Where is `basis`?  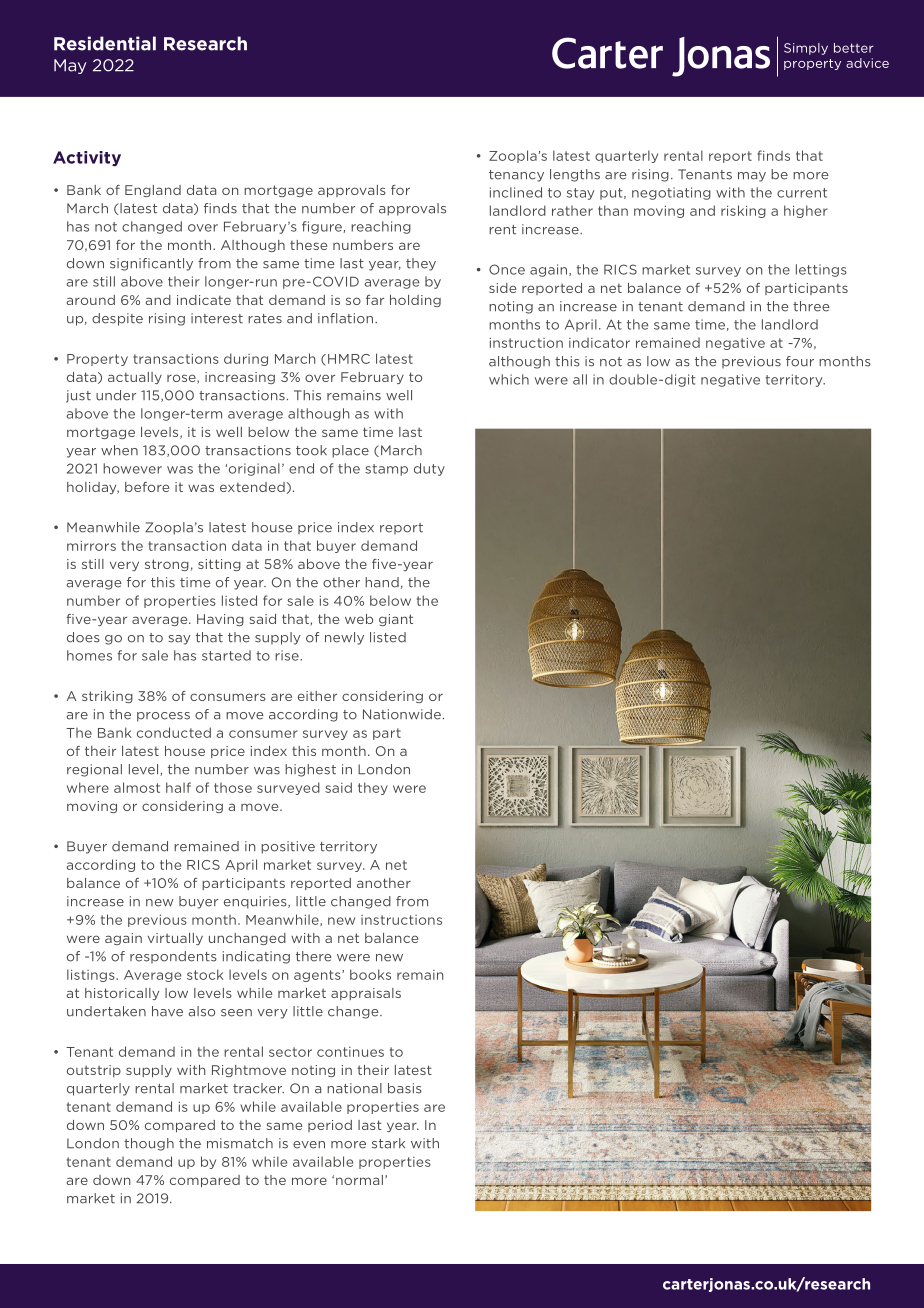
basis is located at coordinates (405, 1088).
